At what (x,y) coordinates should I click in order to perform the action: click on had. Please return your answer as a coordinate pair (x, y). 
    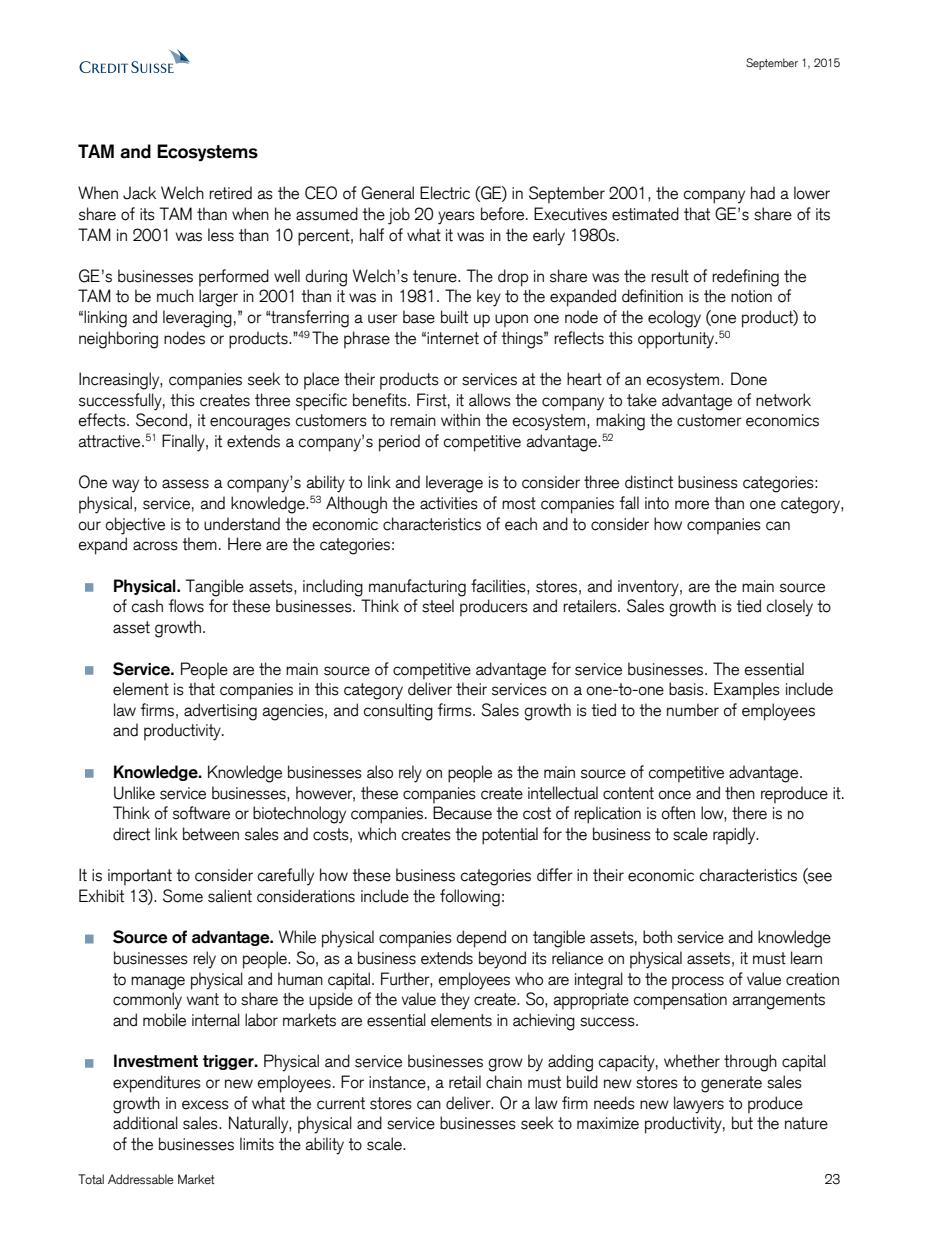
    Looking at the image, I should click on (763, 193).
